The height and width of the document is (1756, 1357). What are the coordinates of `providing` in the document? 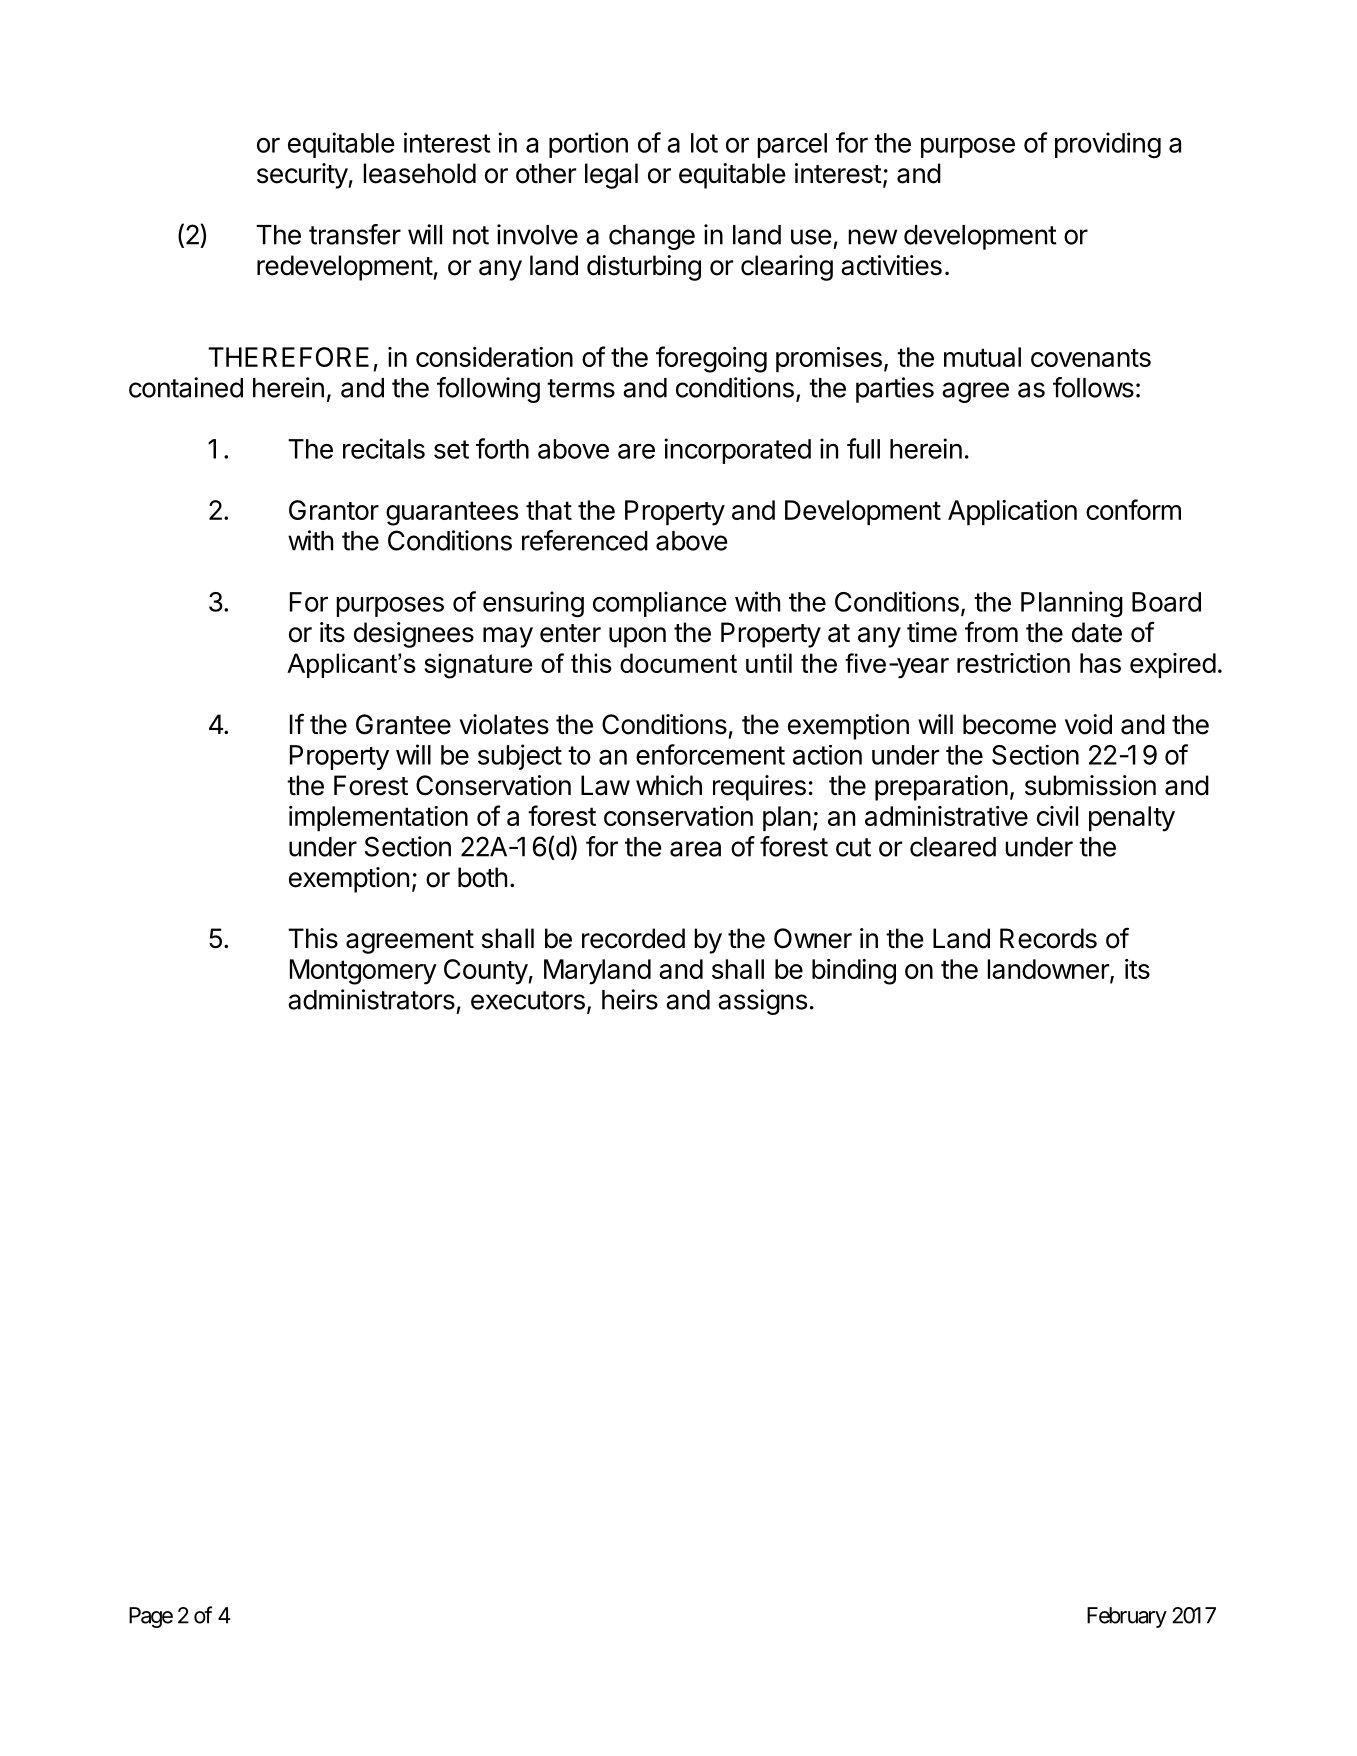 It's located at (1108, 145).
